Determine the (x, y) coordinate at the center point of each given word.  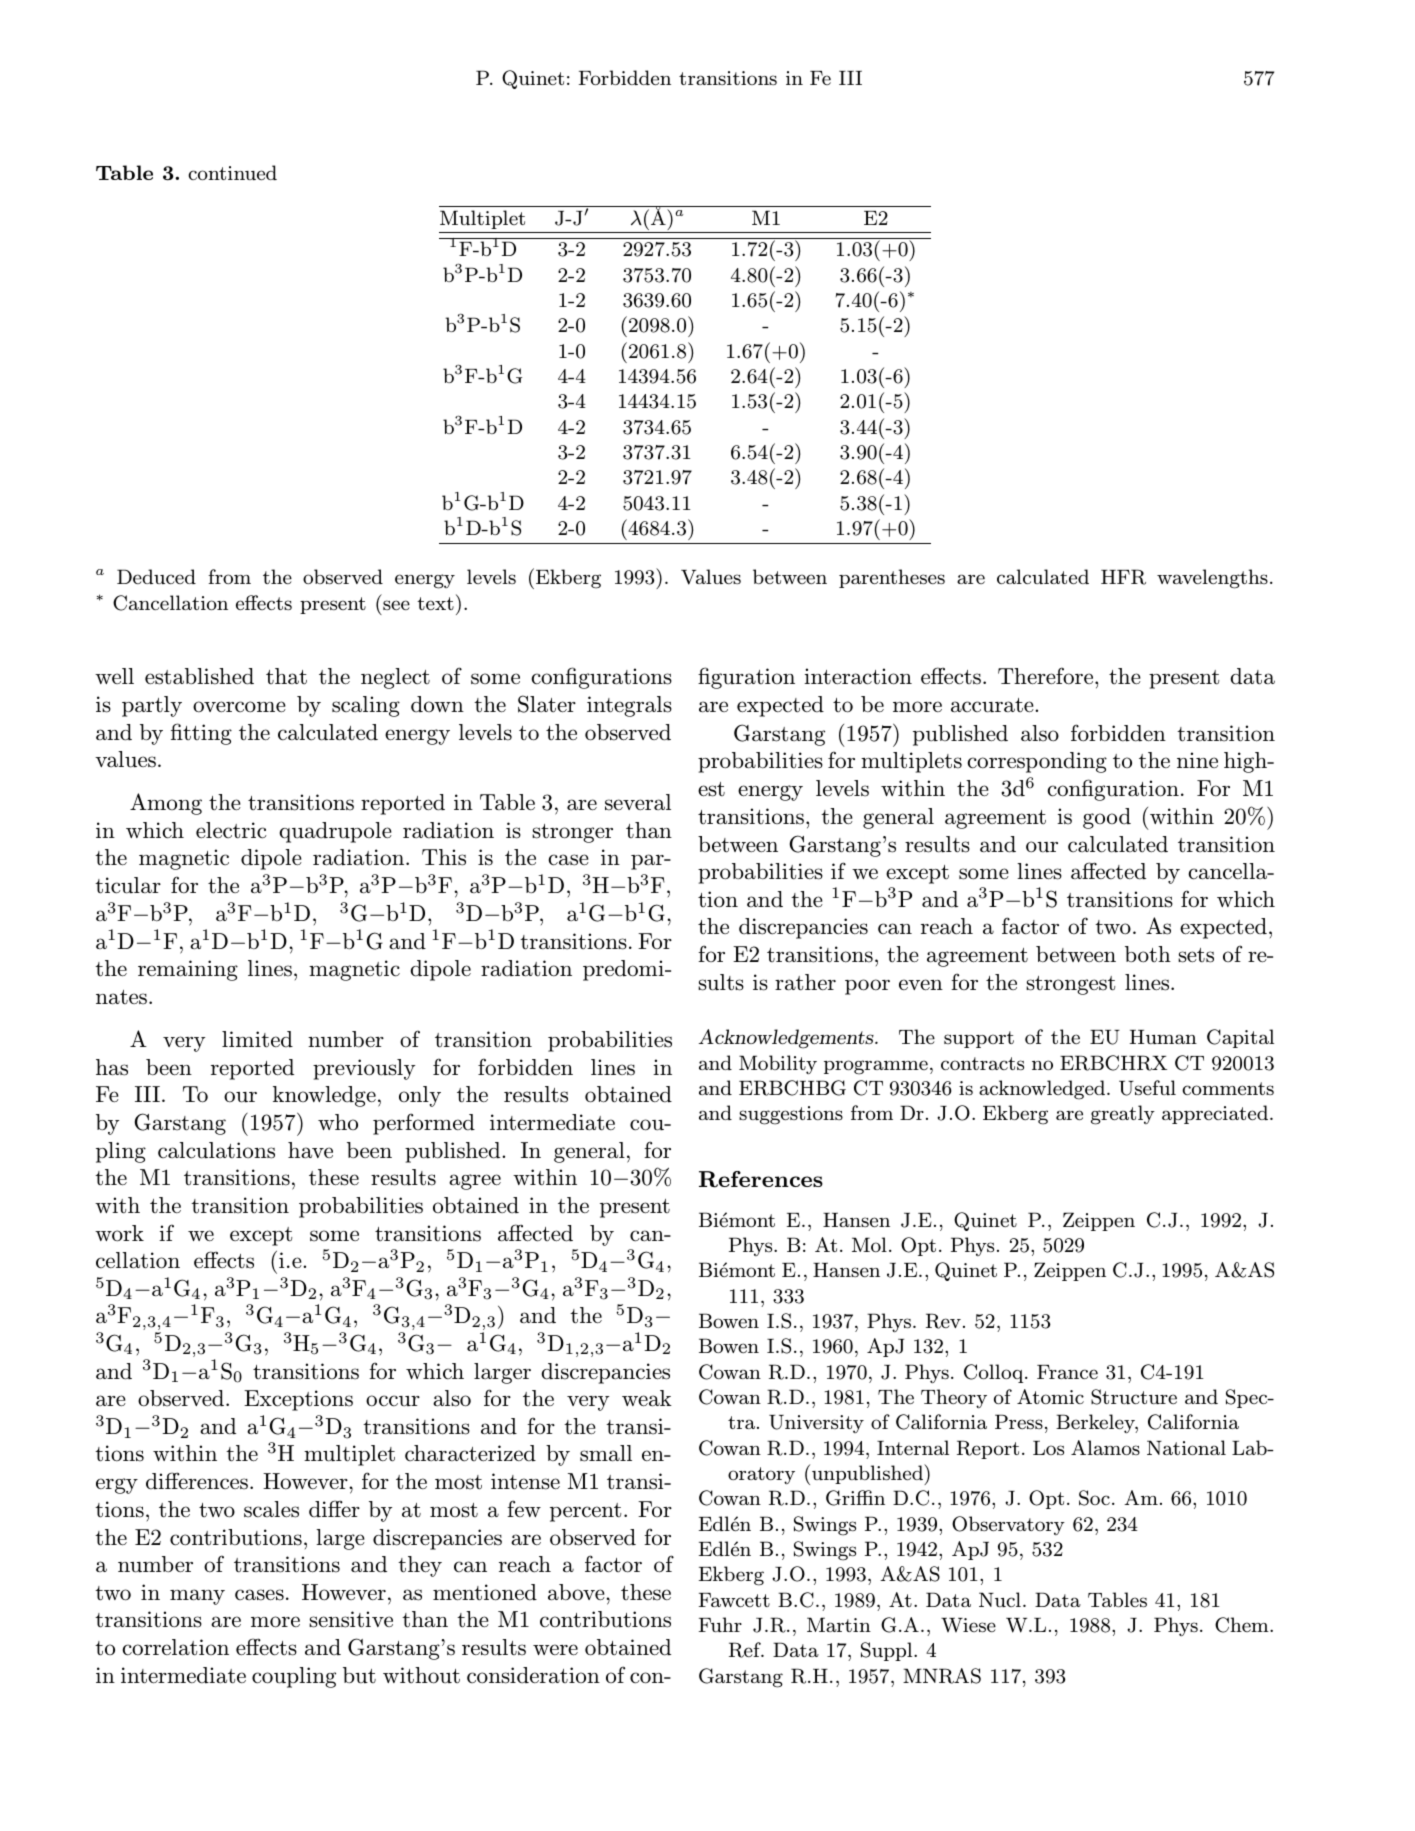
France (1067, 1372)
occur (393, 1401)
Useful (1147, 1088)
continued (232, 172)
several (638, 802)
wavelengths (1212, 579)
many (197, 1597)
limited (257, 1039)
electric (231, 830)
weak (647, 1398)
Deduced (156, 576)
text (435, 603)
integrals (629, 706)
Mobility (778, 1064)
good (1107, 818)
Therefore (1047, 676)
